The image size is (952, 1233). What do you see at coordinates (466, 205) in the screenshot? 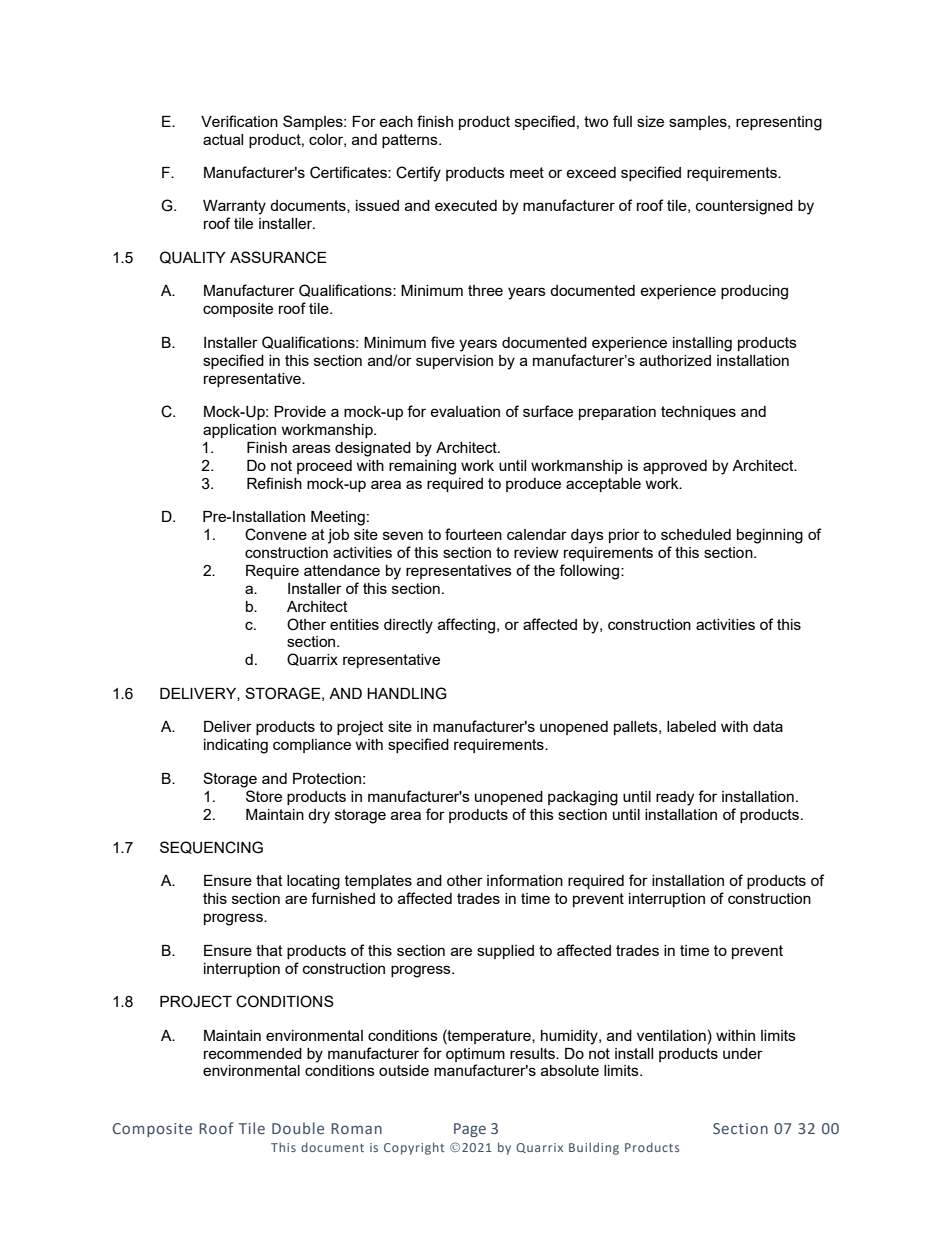
I see `executed` at bounding box center [466, 205].
